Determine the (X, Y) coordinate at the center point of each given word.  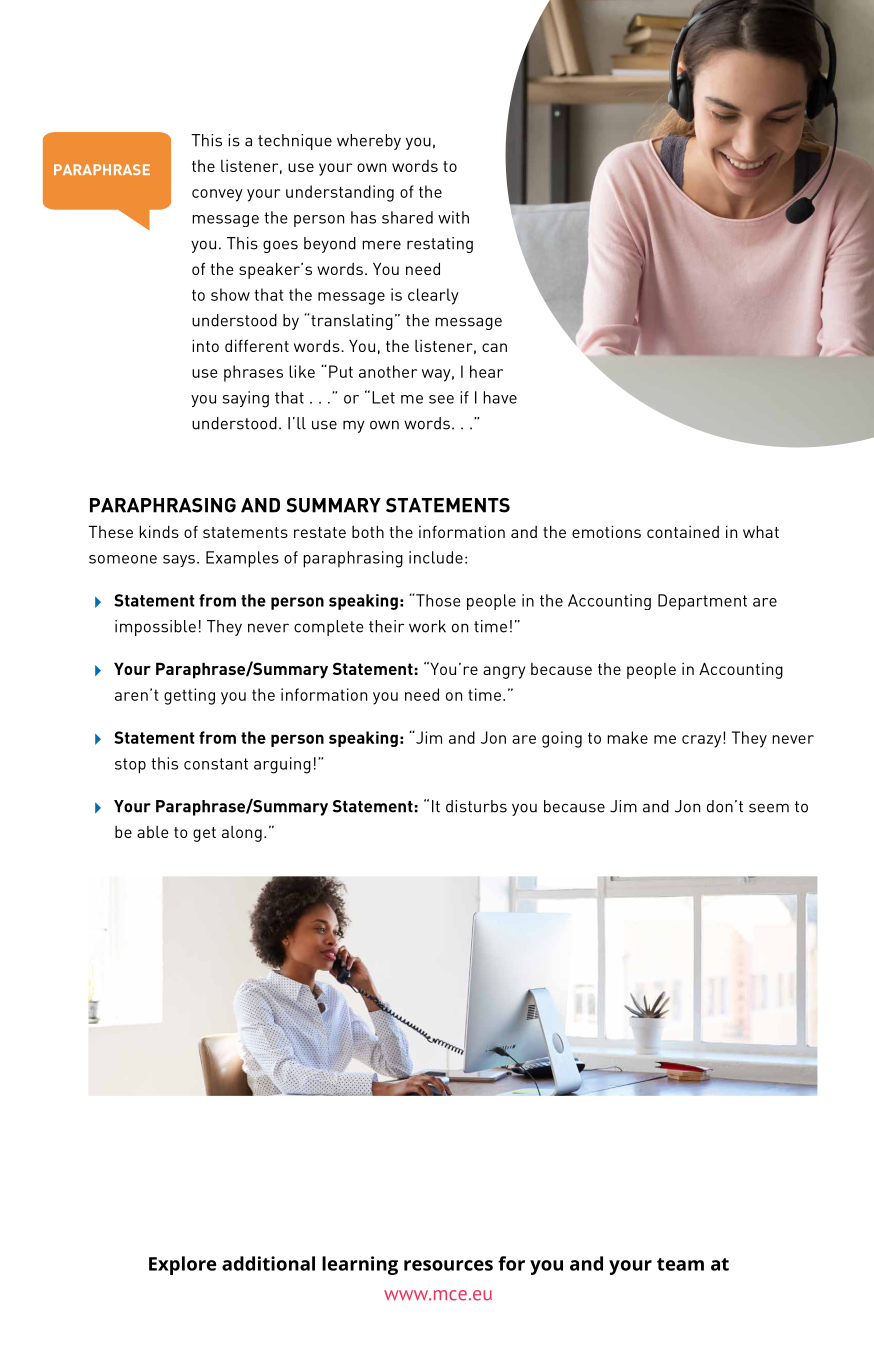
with (453, 217)
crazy (703, 740)
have (500, 397)
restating (440, 245)
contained (683, 531)
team (680, 1264)
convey (217, 195)
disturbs (476, 806)
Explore (182, 1265)
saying (245, 399)
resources (448, 1265)
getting (189, 696)
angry (504, 672)
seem (769, 808)
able (153, 832)
